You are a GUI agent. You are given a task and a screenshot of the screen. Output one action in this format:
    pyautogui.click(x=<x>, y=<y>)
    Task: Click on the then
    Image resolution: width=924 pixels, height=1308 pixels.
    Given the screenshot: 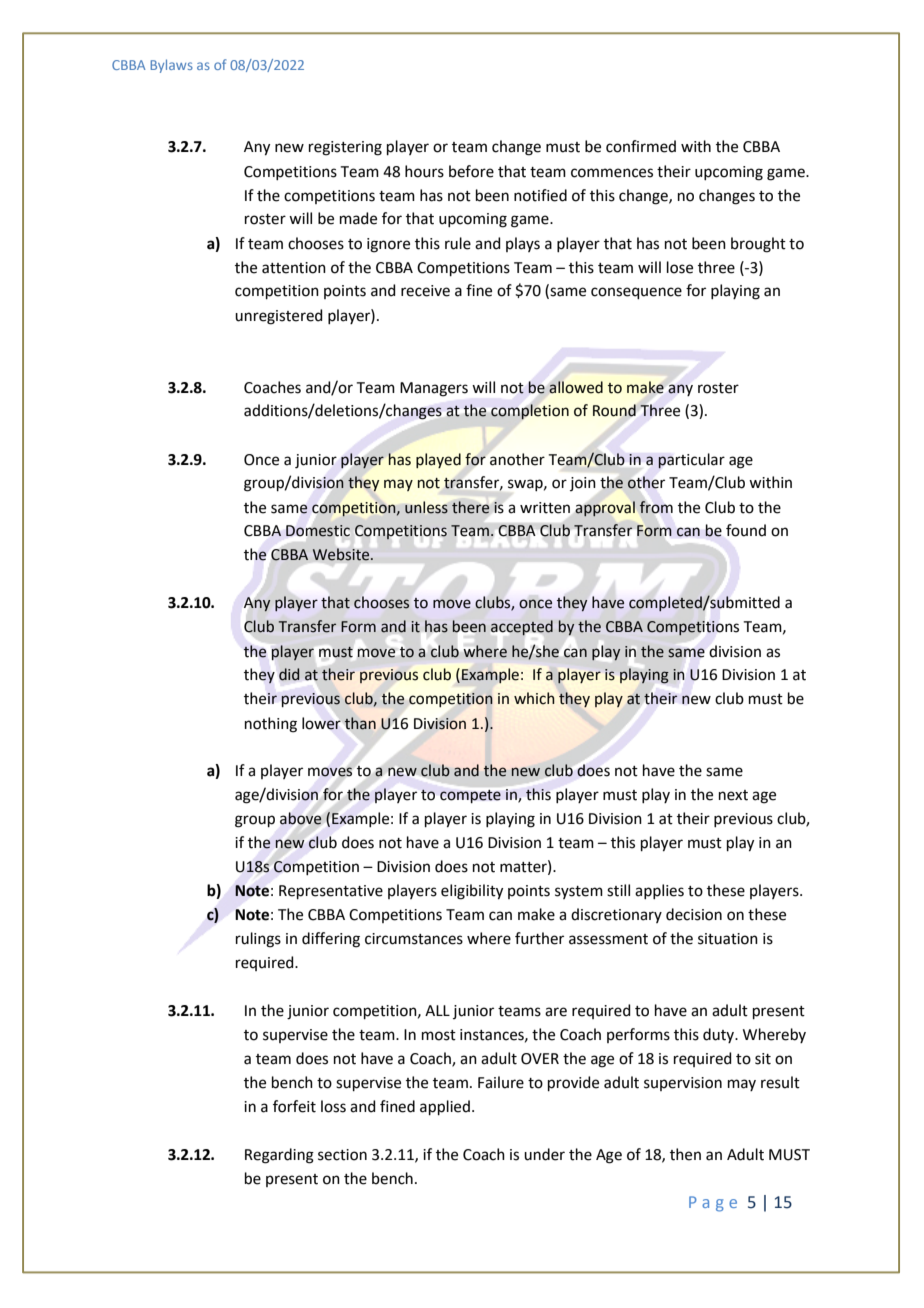 What is the action you would take?
    pyautogui.click(x=685, y=1154)
